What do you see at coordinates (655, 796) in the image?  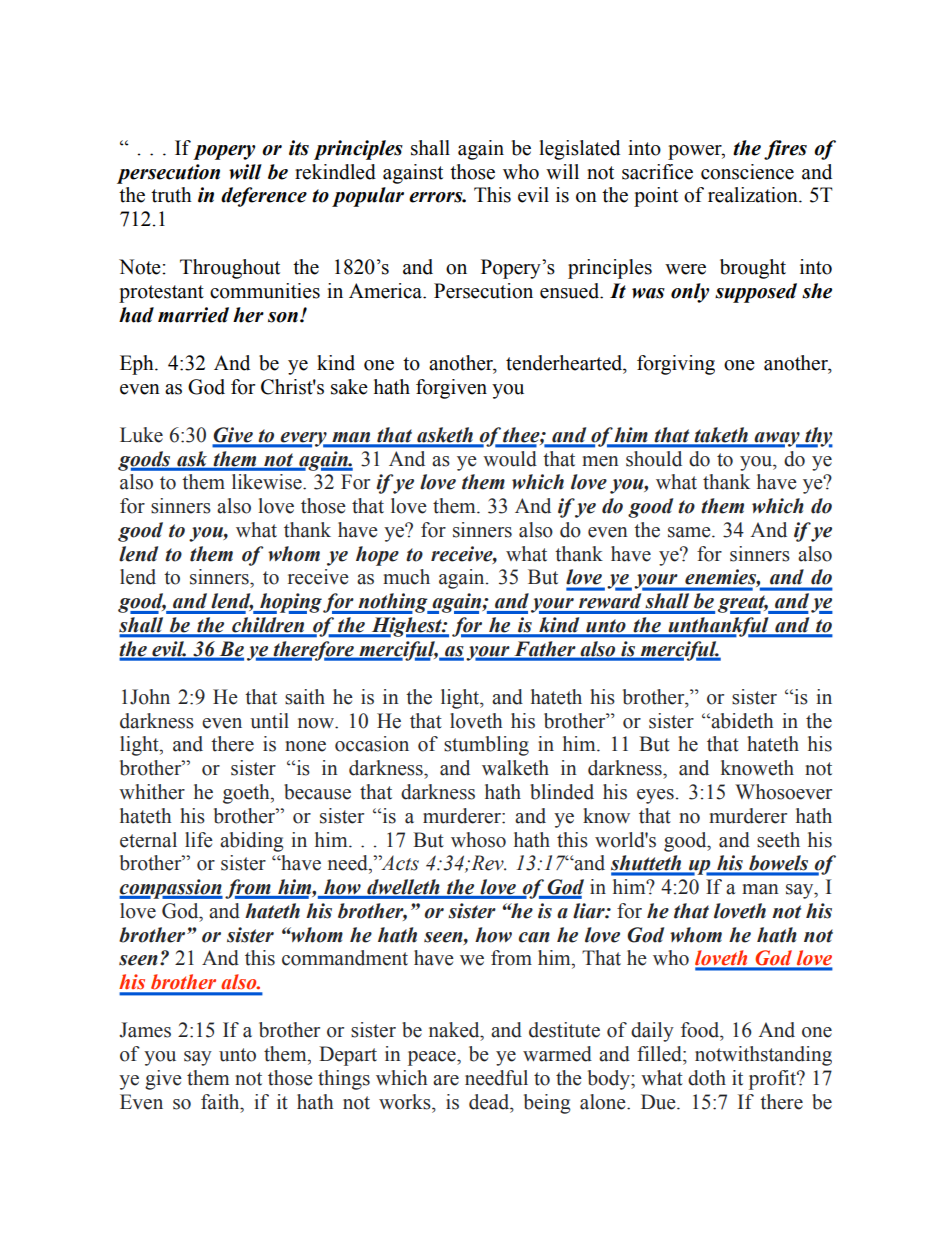 I see `eyes` at bounding box center [655, 796].
